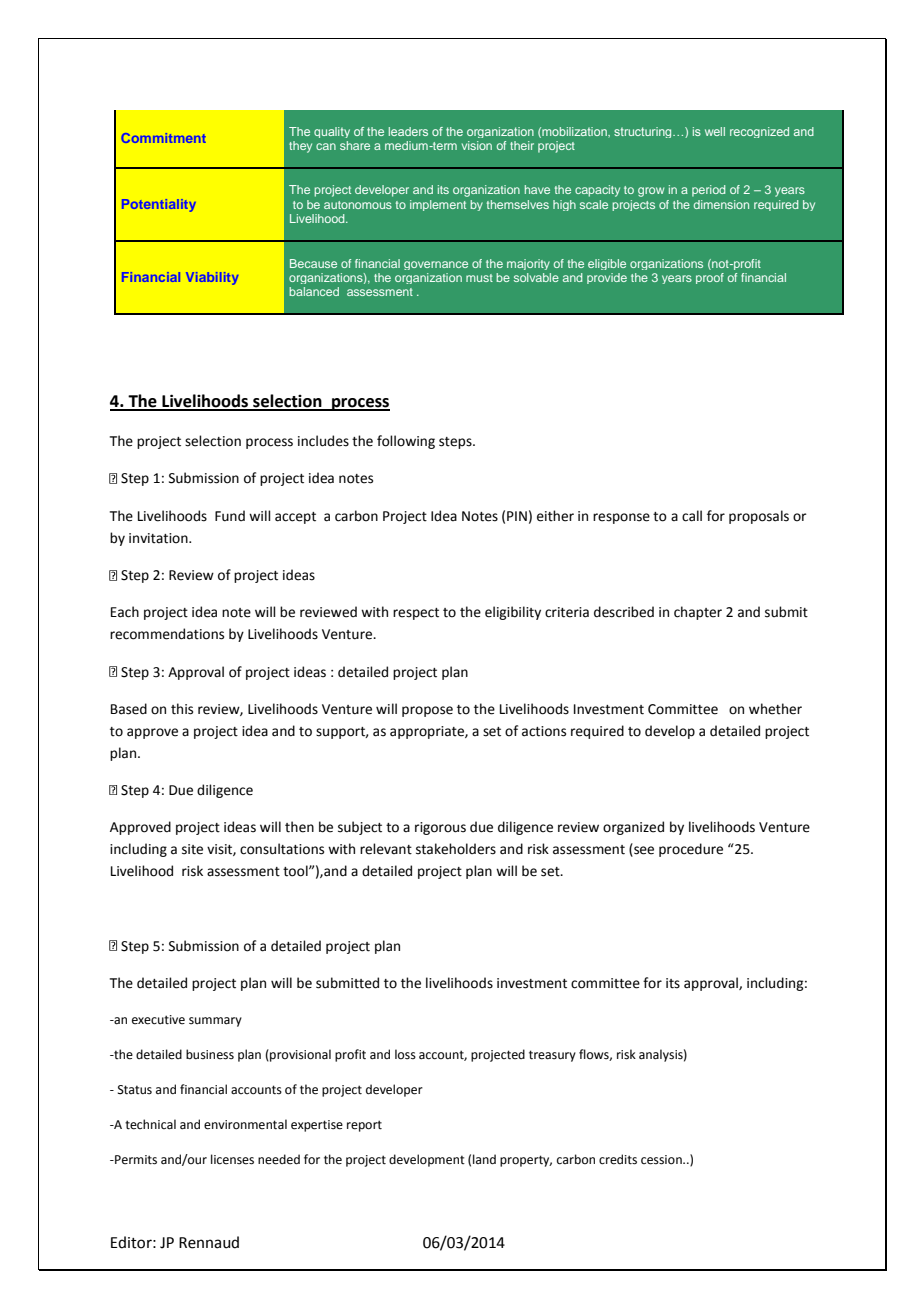 Image resolution: width=924 pixels, height=1308 pixels. I want to click on following, so click(406, 442).
